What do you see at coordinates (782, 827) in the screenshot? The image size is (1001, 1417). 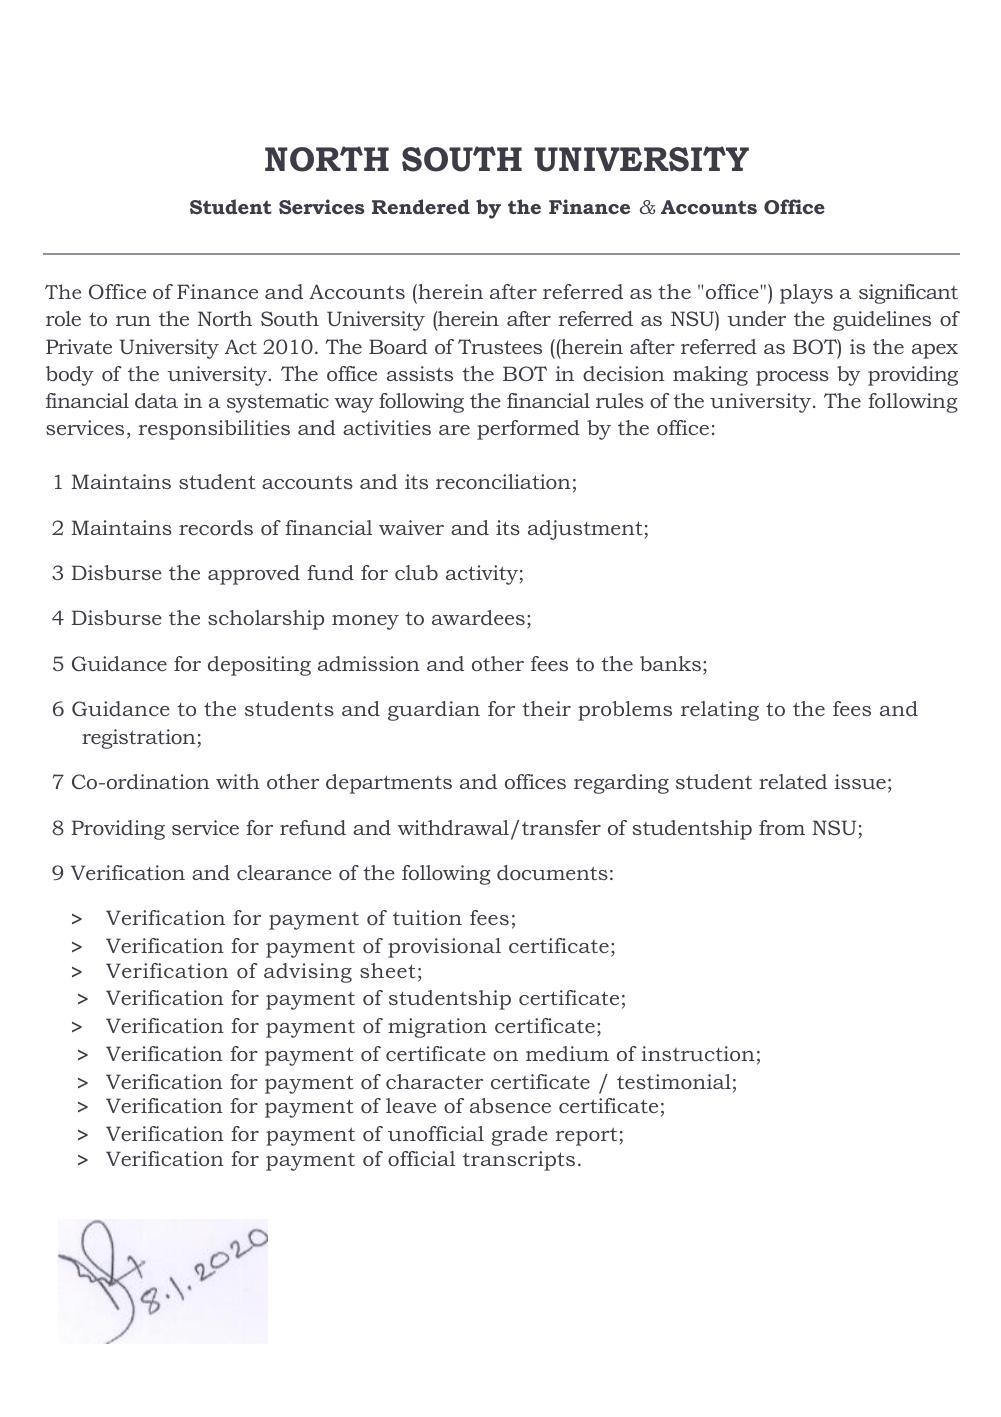 I see `from` at bounding box center [782, 827].
